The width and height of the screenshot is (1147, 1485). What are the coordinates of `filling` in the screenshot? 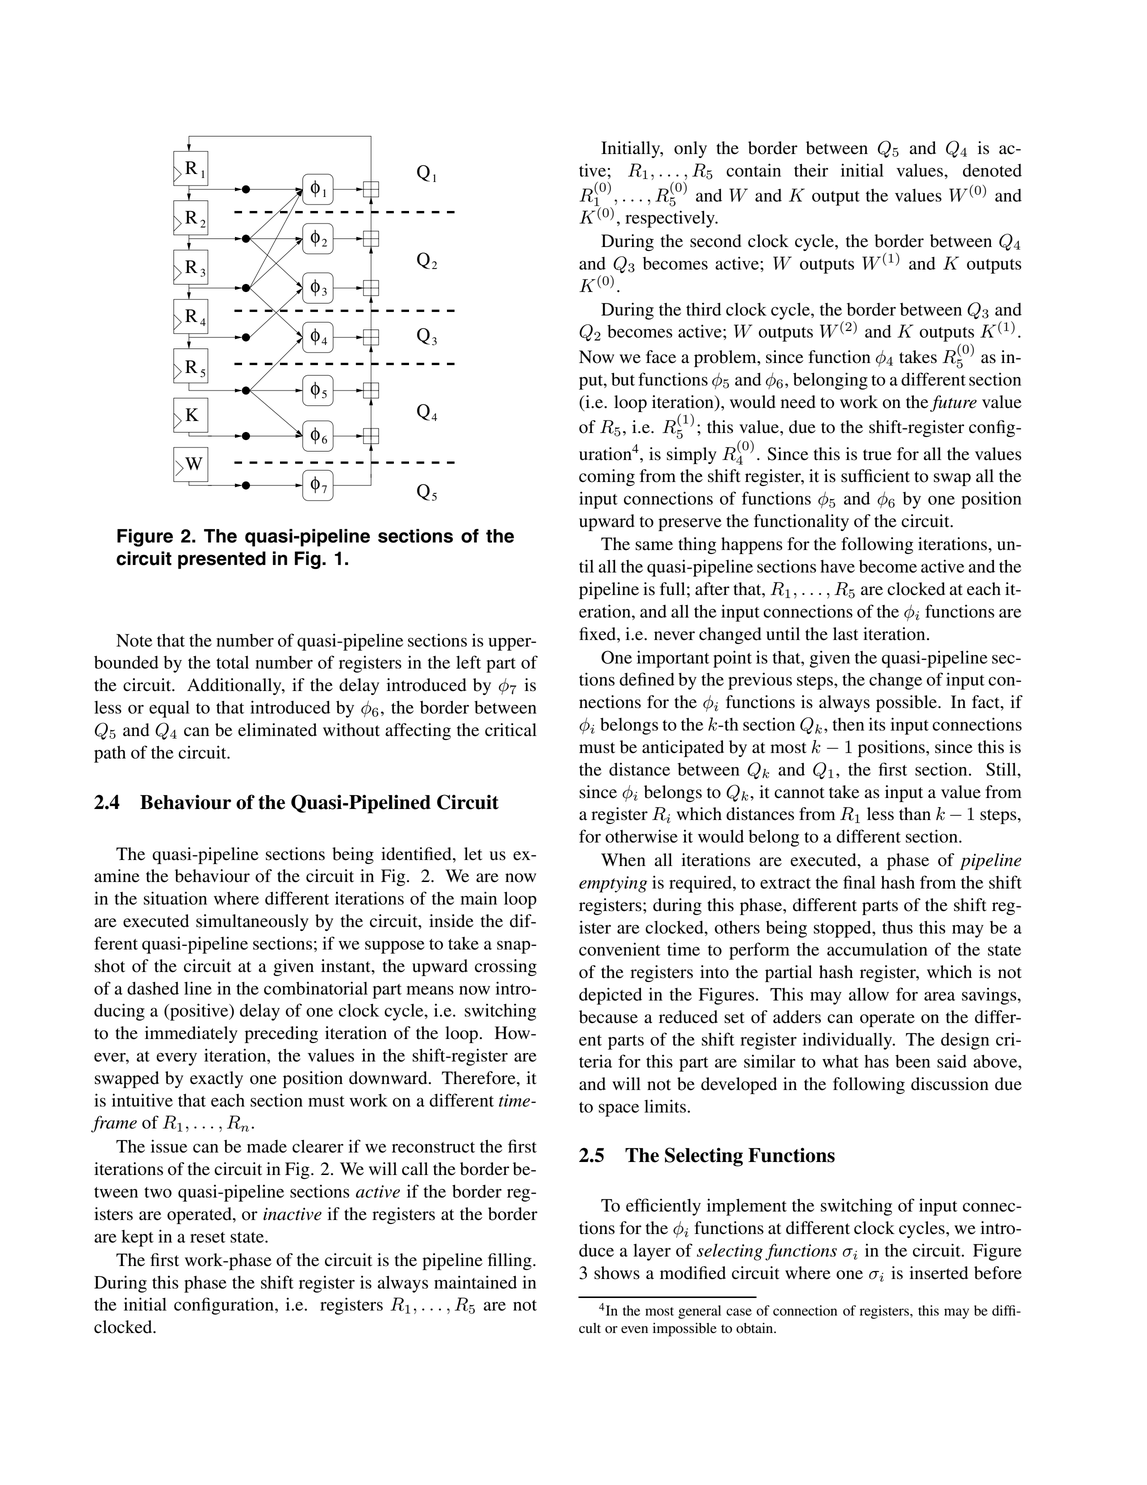 It's located at (511, 1261).
